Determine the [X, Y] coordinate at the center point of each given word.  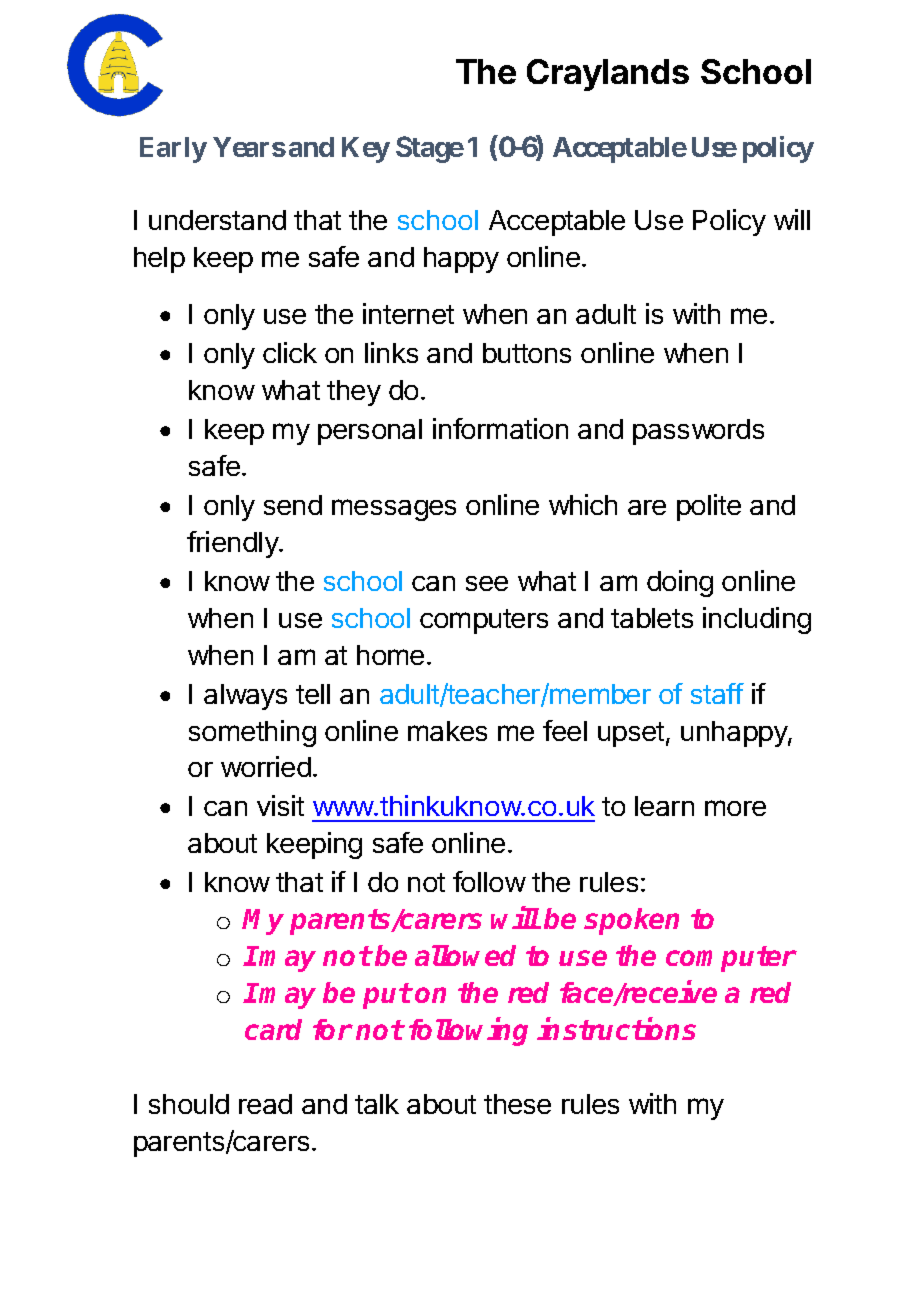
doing [680, 583]
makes [447, 731]
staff [717, 693]
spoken [631, 921]
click [290, 352]
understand [217, 220]
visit [280, 805]
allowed [465, 955]
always [245, 697]
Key [366, 150]
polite [709, 507]
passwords [698, 432]
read [265, 1104]
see [487, 583]
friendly [233, 544]
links [391, 352]
